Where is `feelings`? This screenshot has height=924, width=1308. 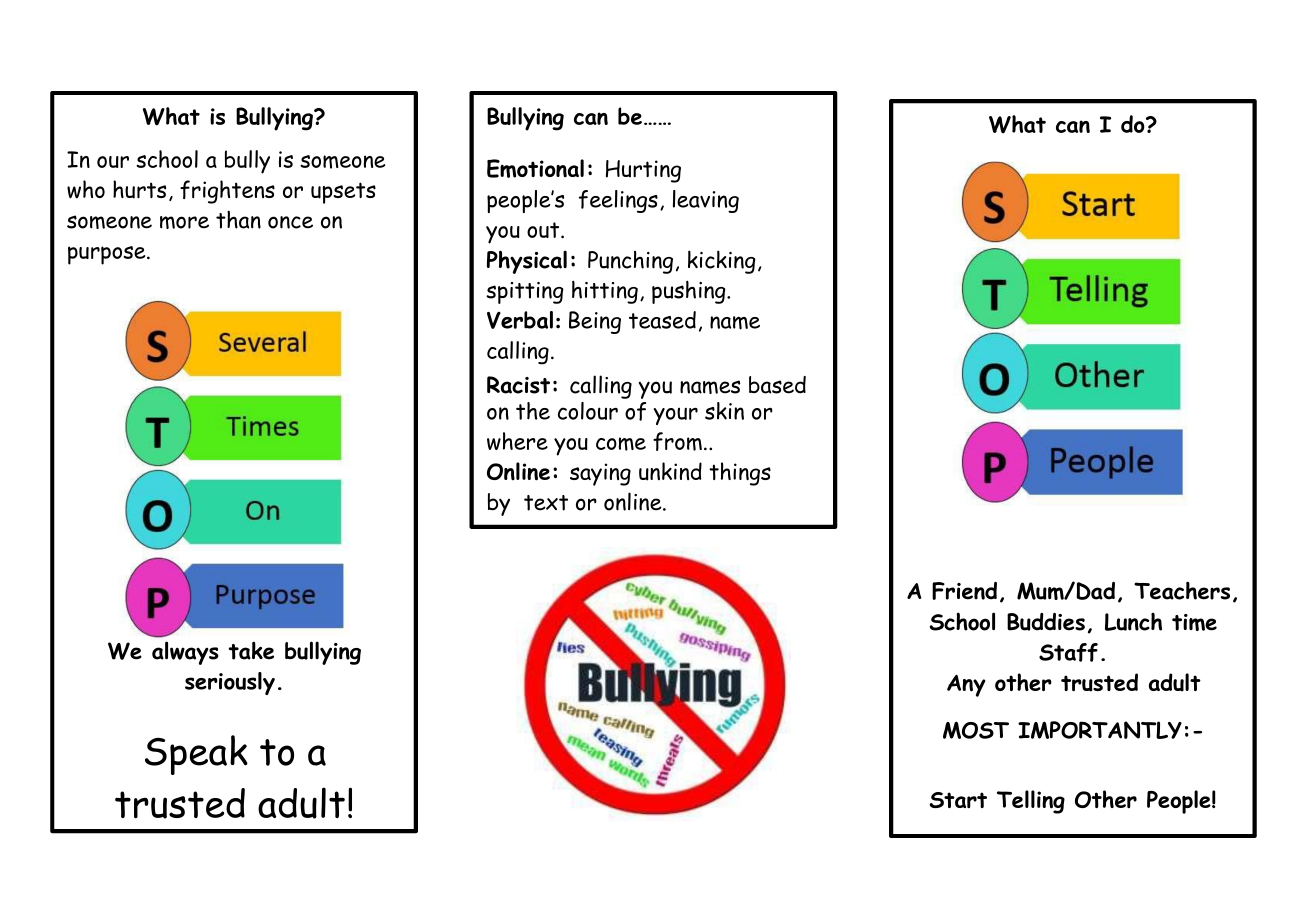 feelings is located at coordinates (618, 201).
